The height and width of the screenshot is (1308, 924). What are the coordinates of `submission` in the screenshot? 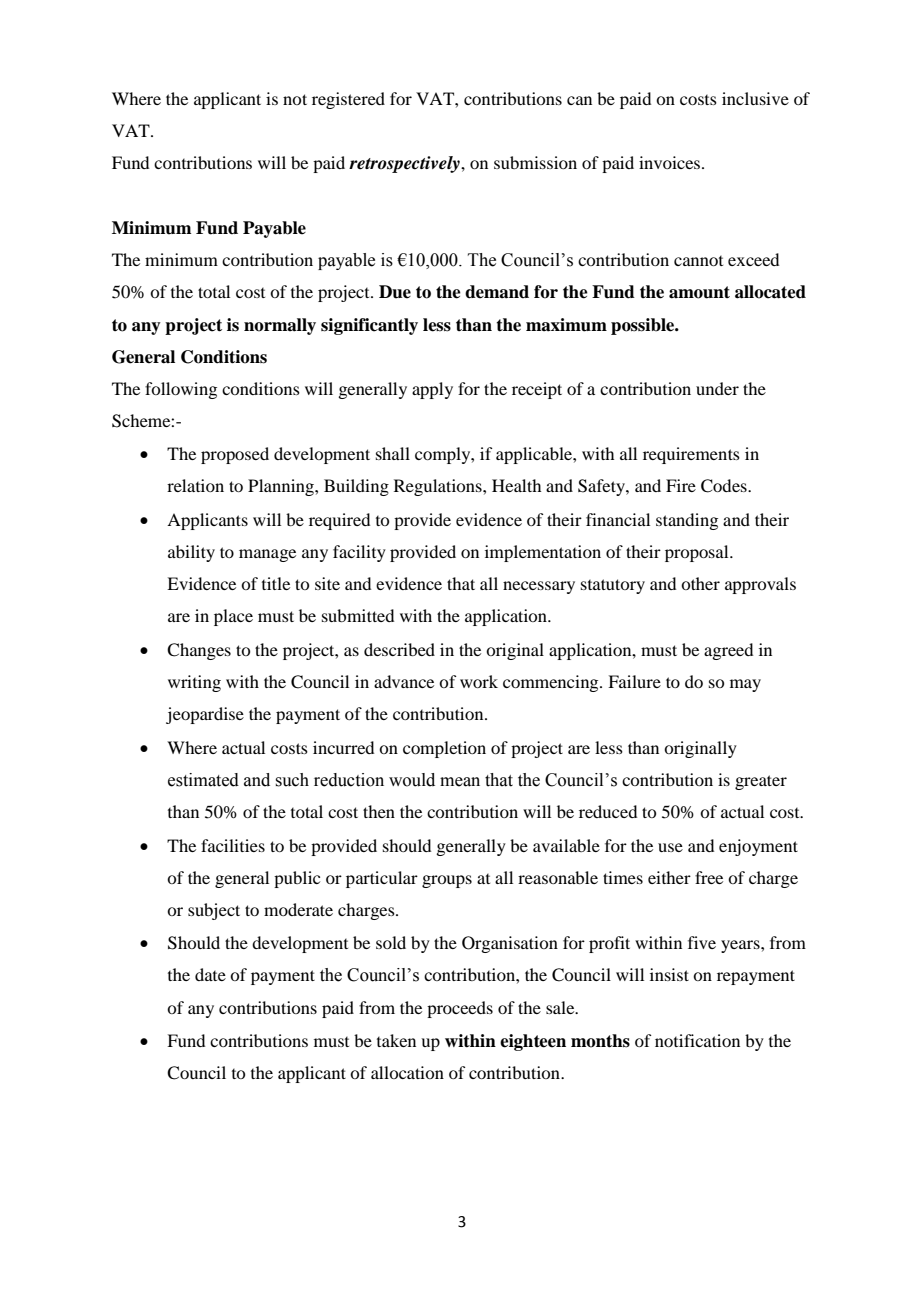 It's located at (535, 162).
